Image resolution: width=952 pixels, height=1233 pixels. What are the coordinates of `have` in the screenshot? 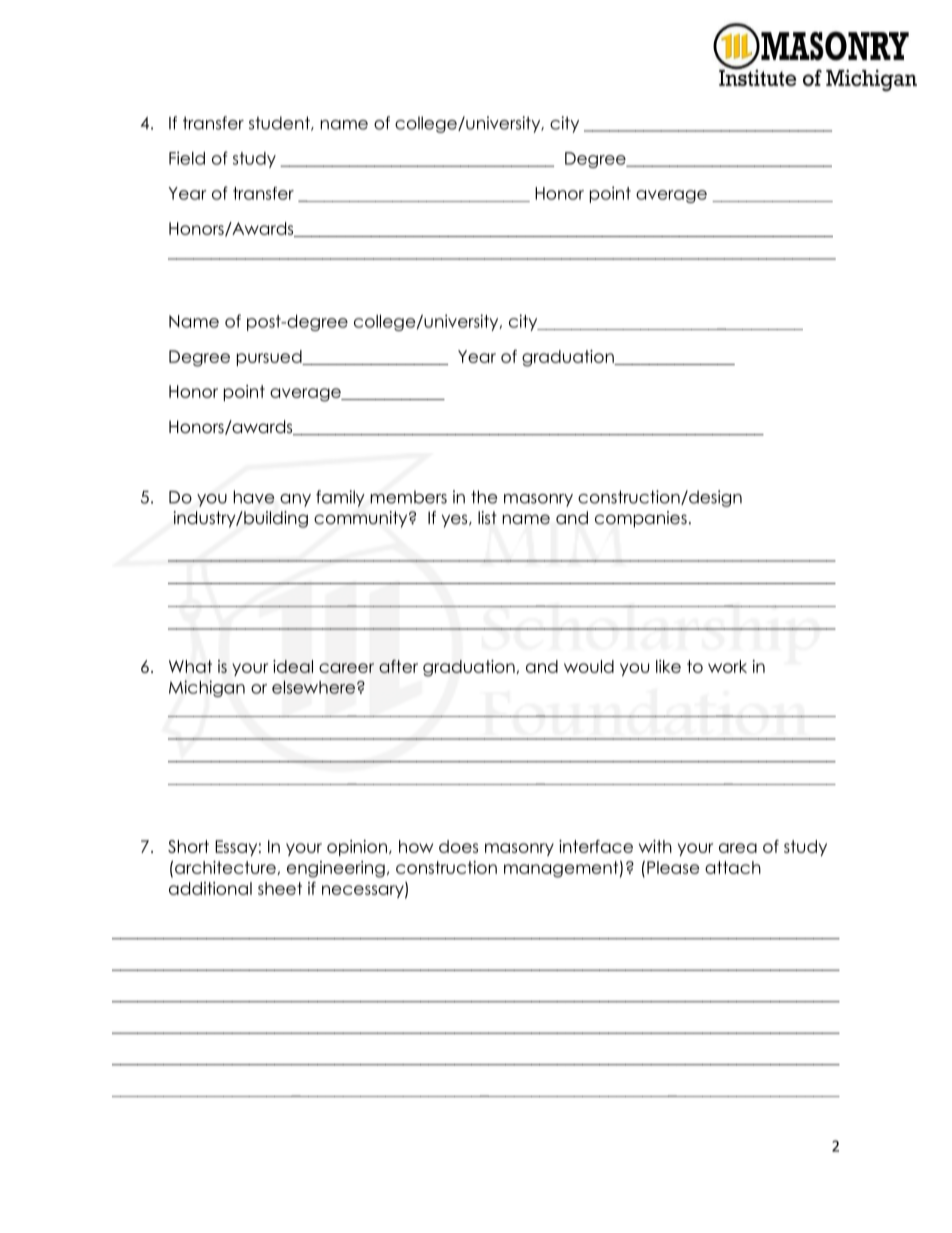 It's located at (254, 497).
